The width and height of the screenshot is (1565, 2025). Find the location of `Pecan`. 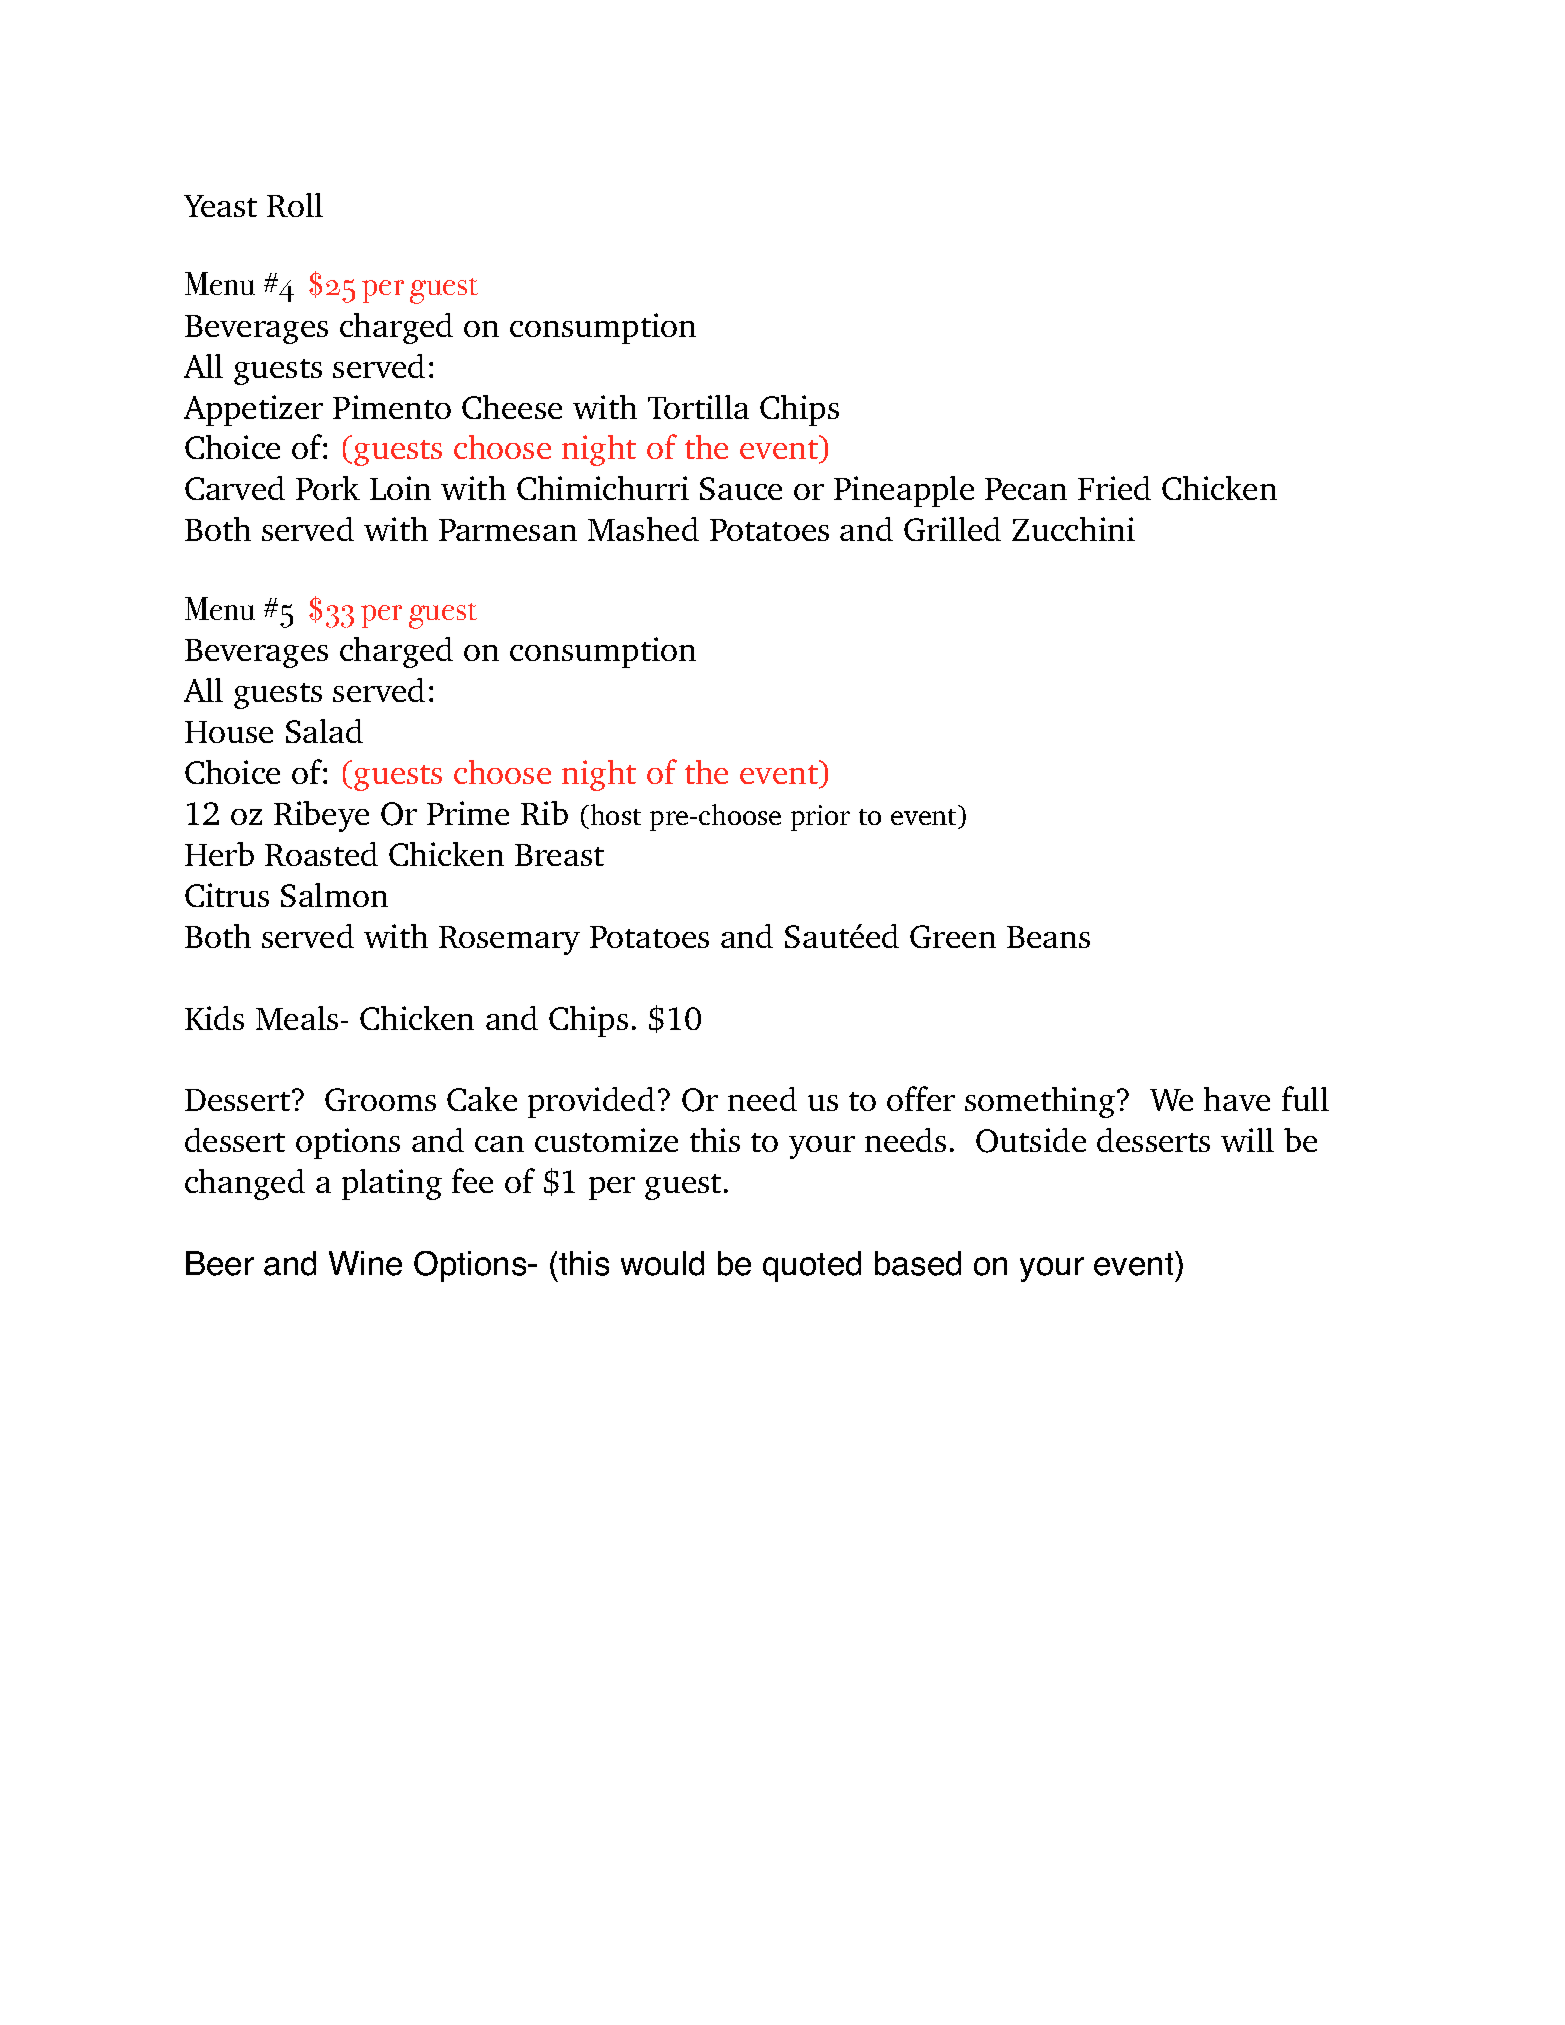

Pecan is located at coordinates (1026, 489).
